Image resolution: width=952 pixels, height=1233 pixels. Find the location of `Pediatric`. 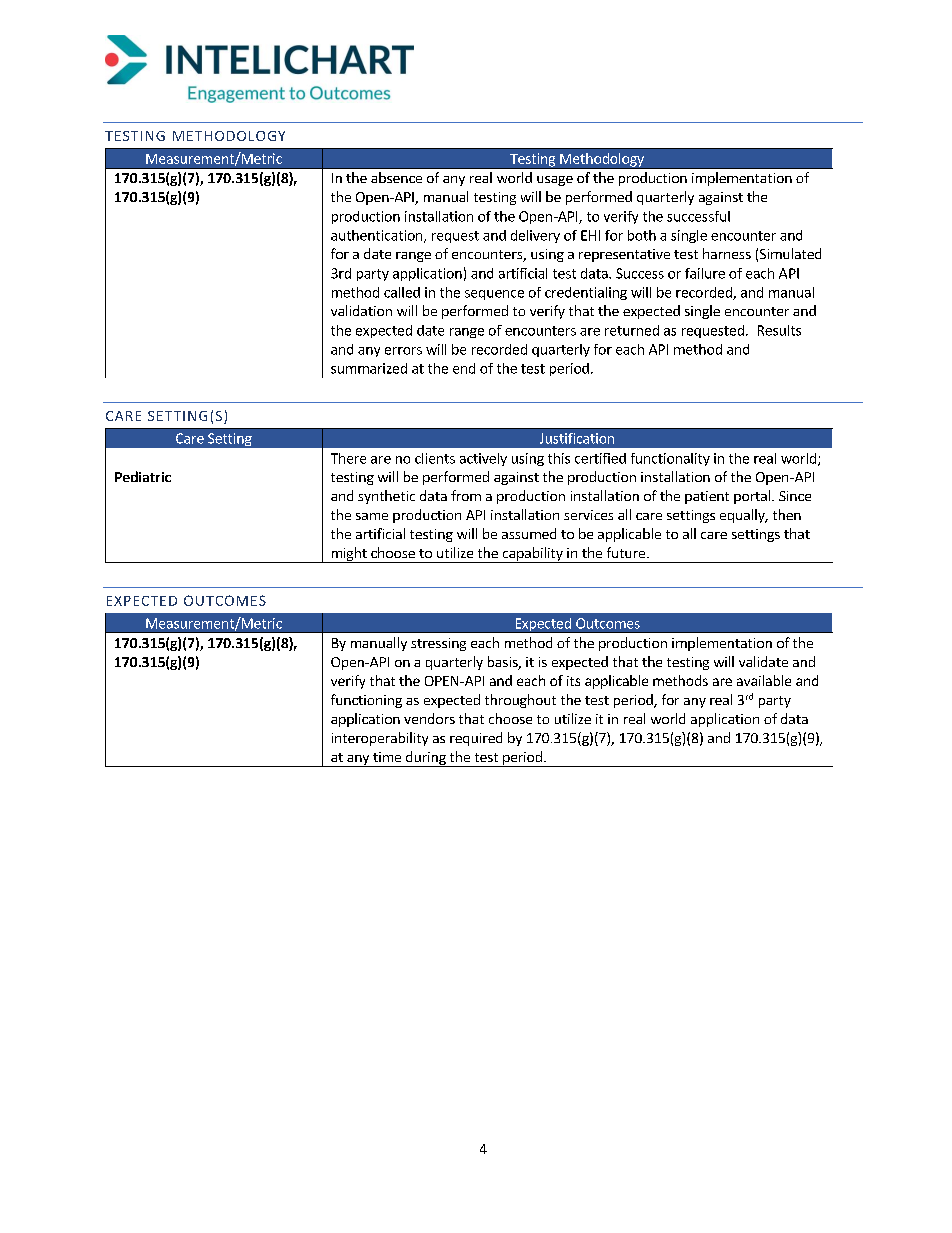

Pediatric is located at coordinates (143, 476).
